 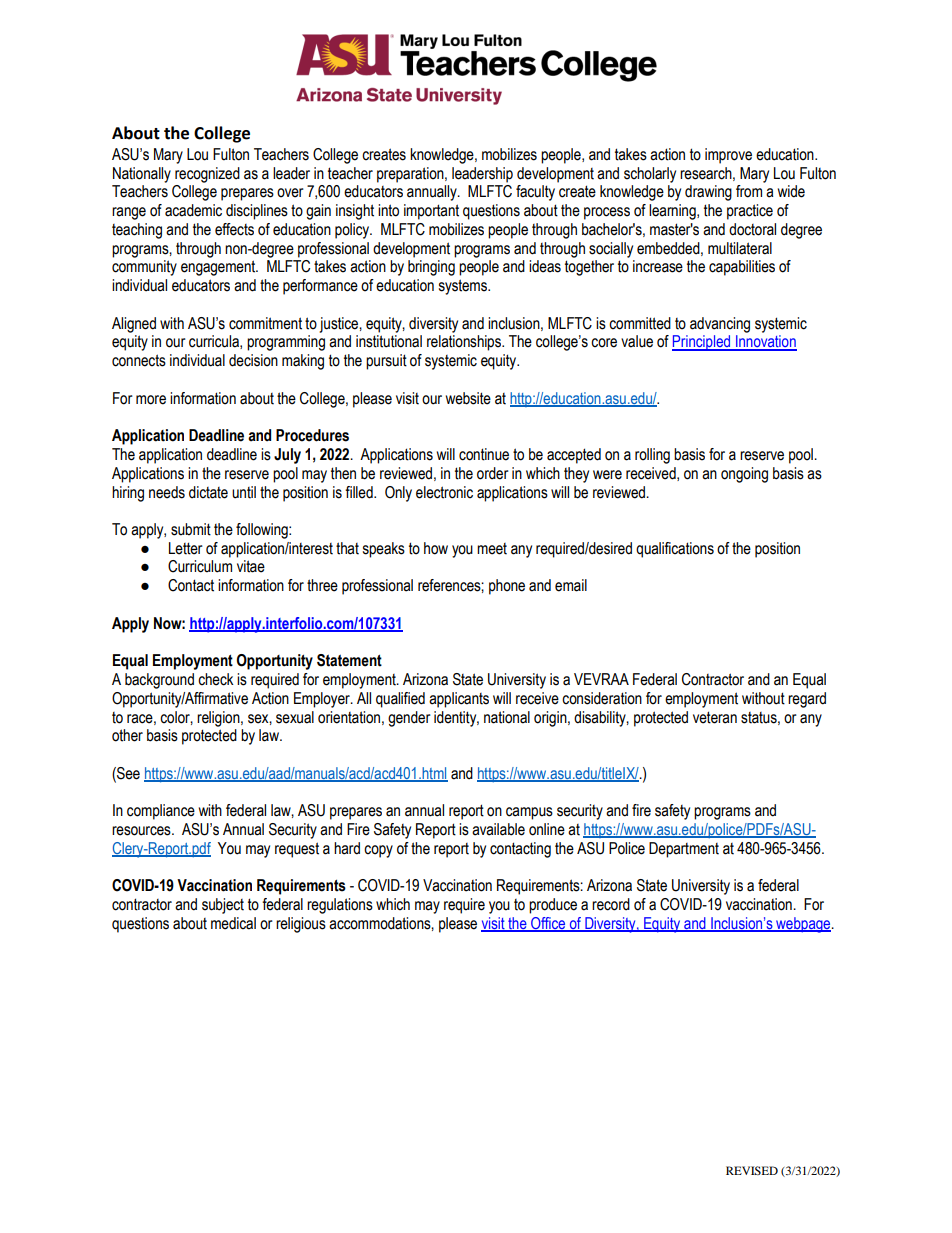 What do you see at coordinates (708, 193) in the page?
I see `drawing` at bounding box center [708, 193].
